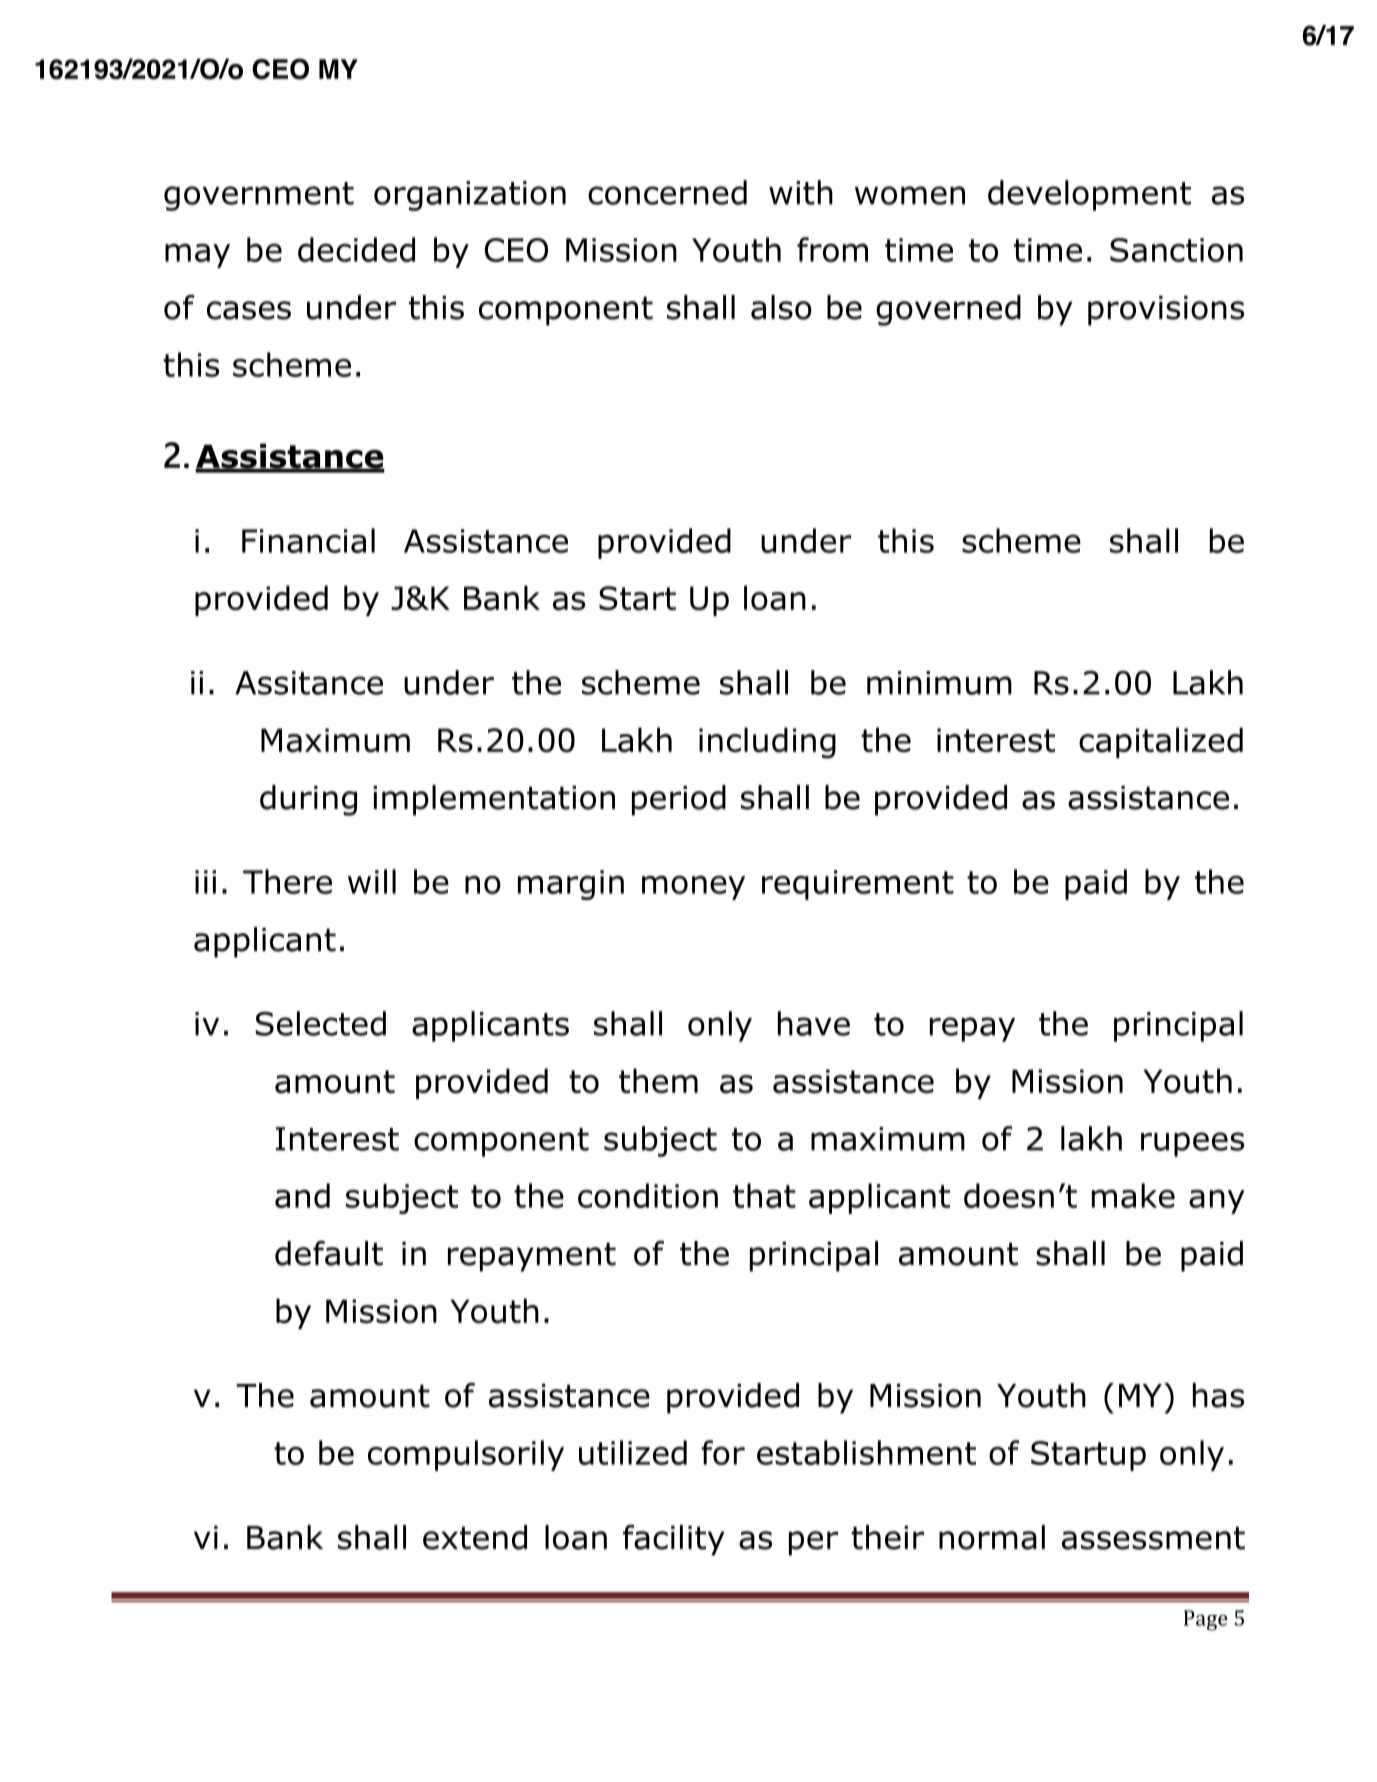 The width and height of the image is (1377, 1782). Describe the element at coordinates (1089, 195) in the image. I see `development` at that location.
